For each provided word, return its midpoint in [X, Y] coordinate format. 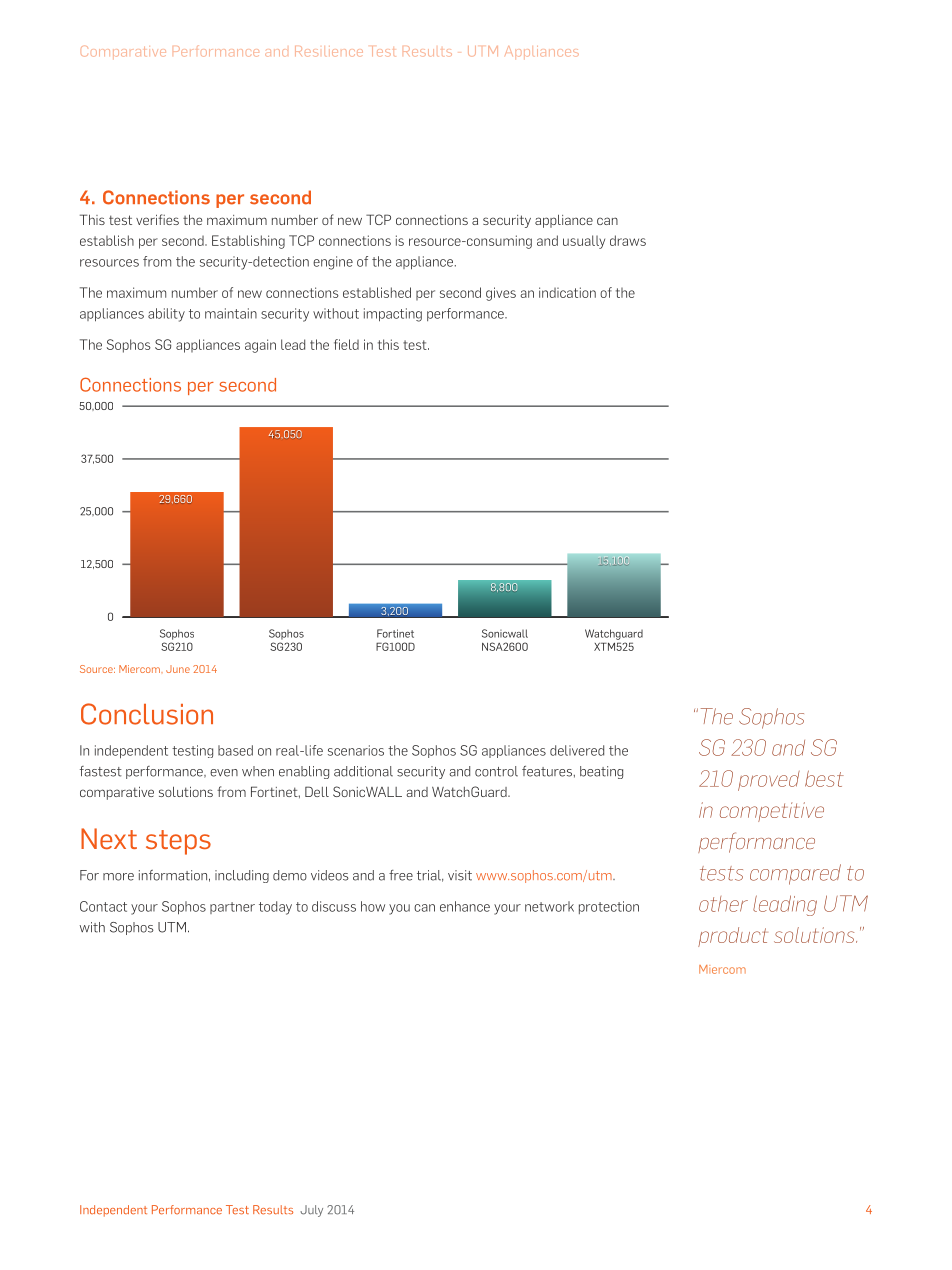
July [311, 1211]
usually [584, 242]
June [178, 669]
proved [769, 781]
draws [628, 240]
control [496, 771]
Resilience [329, 51]
